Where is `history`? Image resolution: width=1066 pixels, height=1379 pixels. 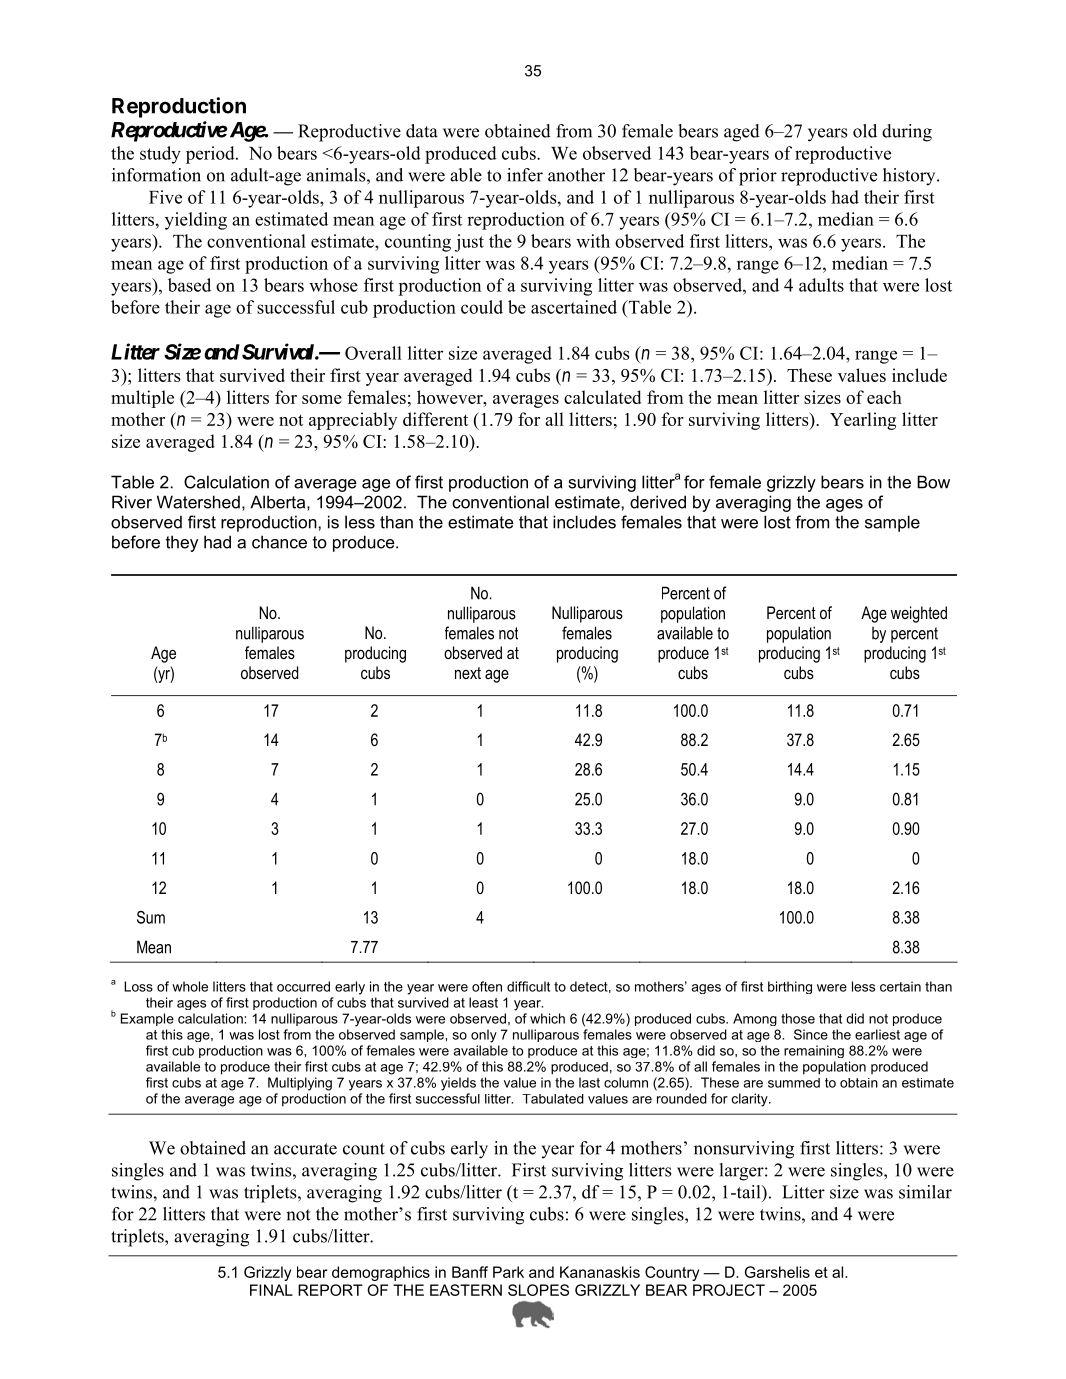
history is located at coordinates (910, 177).
